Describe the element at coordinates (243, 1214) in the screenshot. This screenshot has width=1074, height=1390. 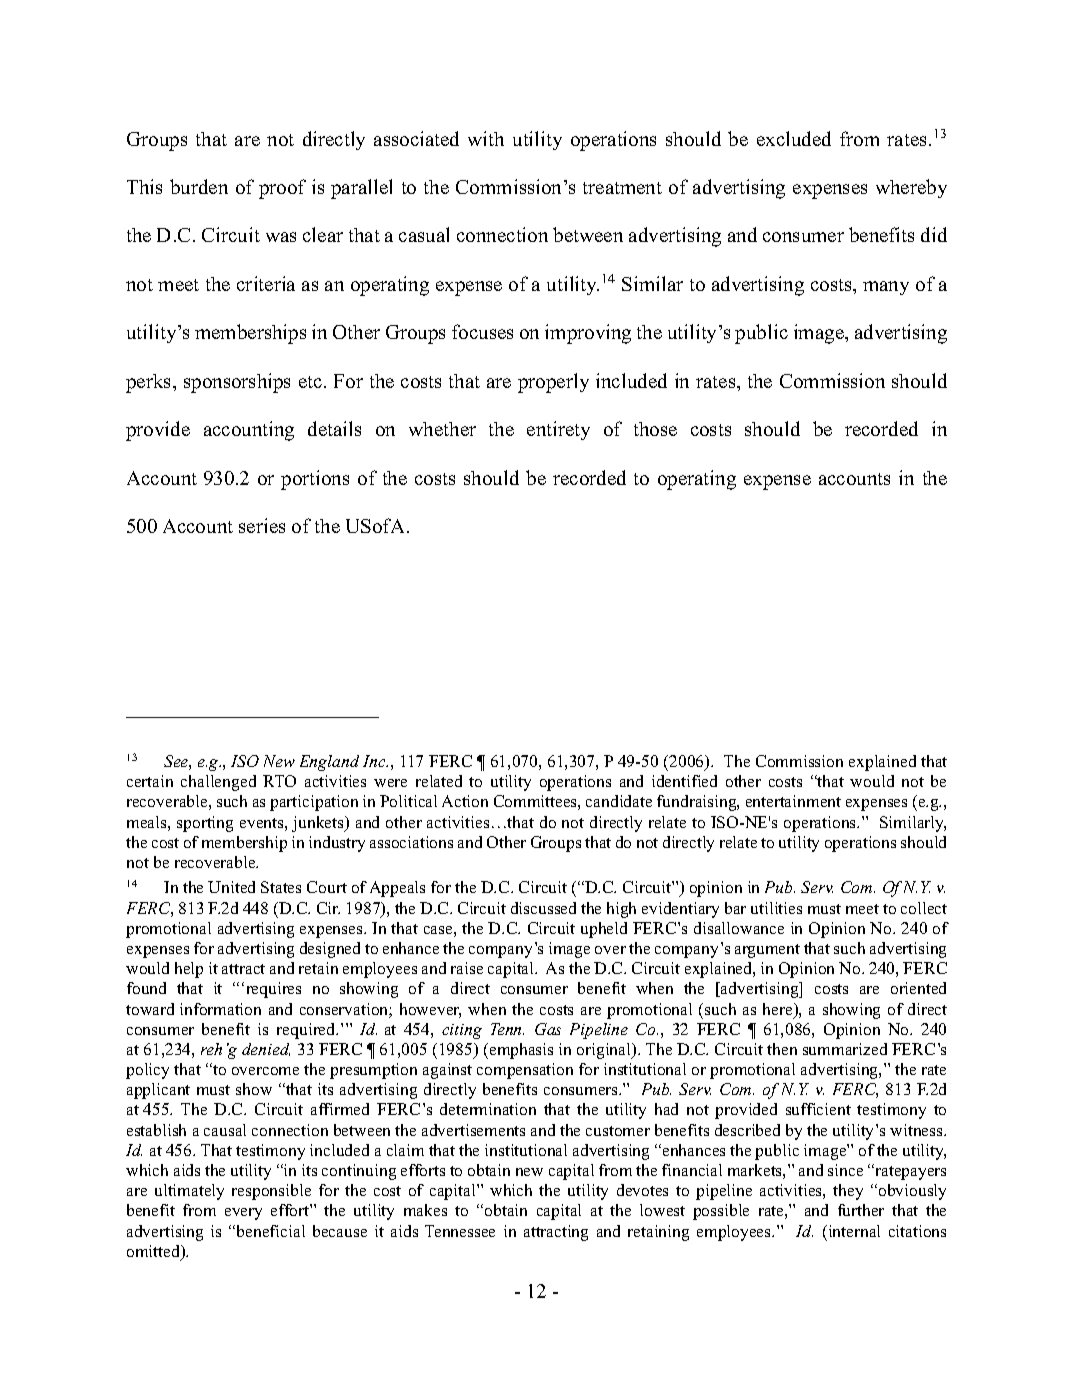
I see `every` at that location.
